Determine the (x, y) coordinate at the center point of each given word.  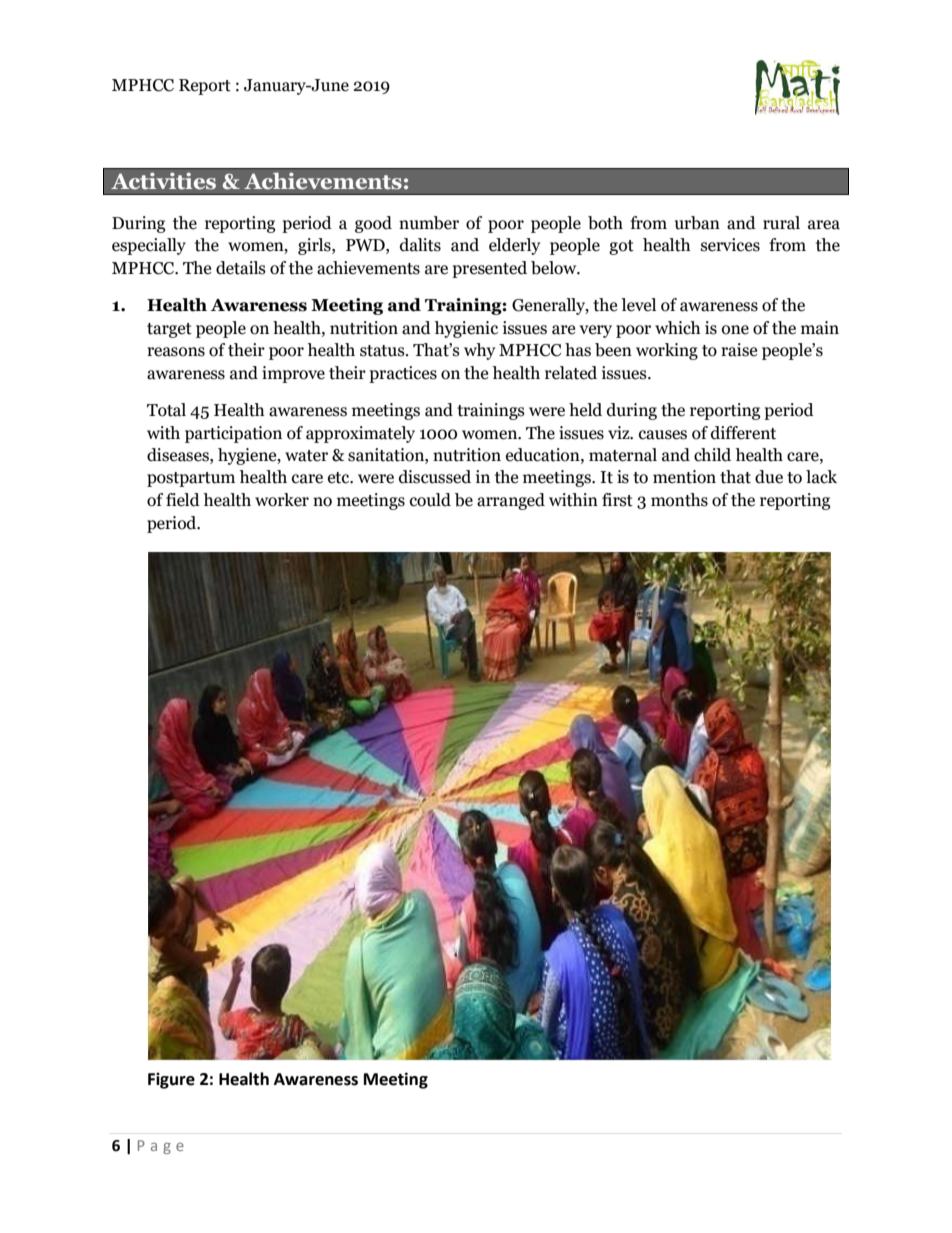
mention (684, 477)
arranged (511, 501)
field (183, 500)
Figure (171, 1080)
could (430, 500)
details (241, 268)
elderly (514, 246)
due (769, 477)
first (617, 500)
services (730, 245)
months (679, 500)
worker (282, 500)
